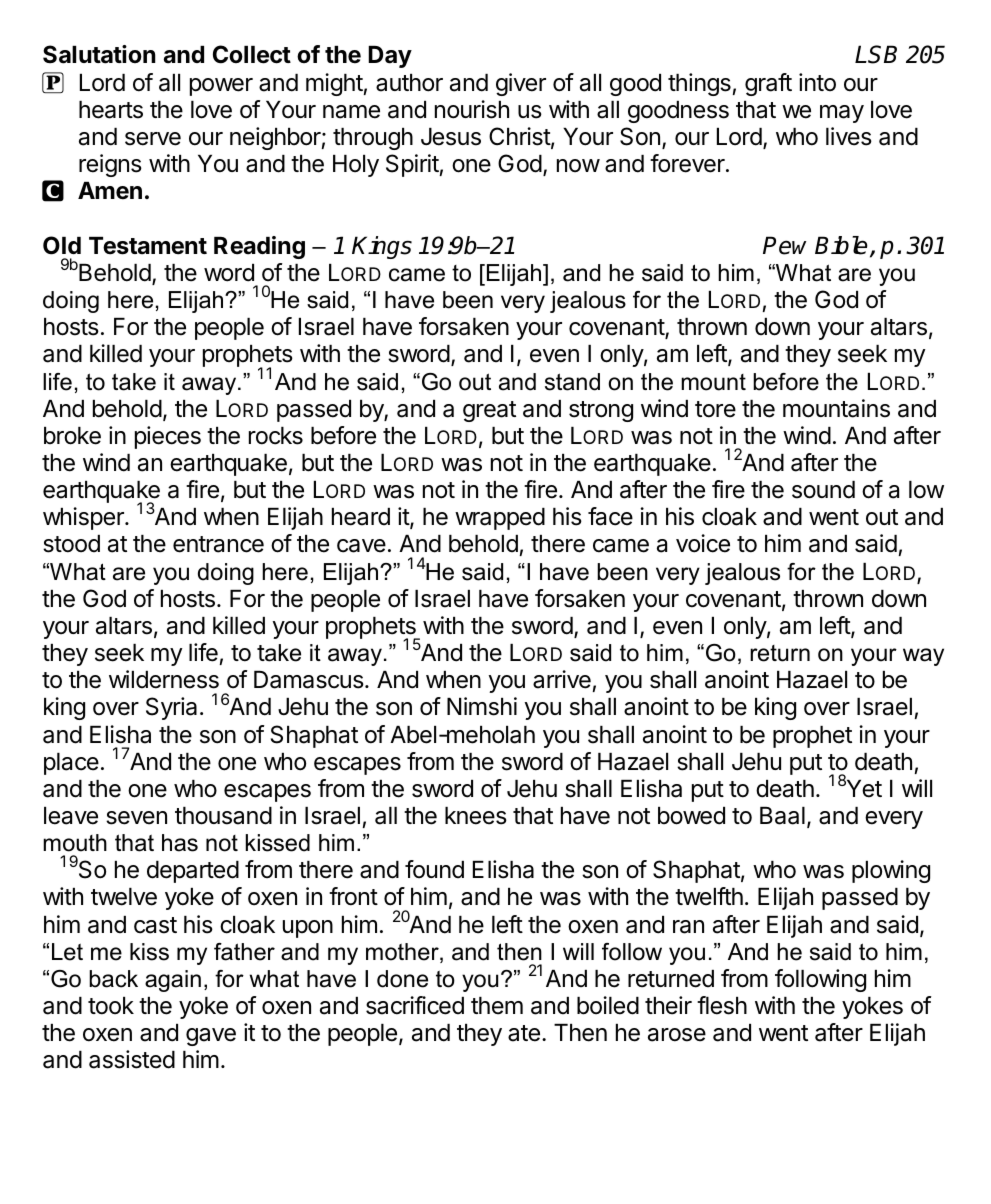 Image resolution: width=991 pixels, height=1204 pixels. Describe the element at coordinates (722, 1005) in the page. I see `flesh` at that location.
